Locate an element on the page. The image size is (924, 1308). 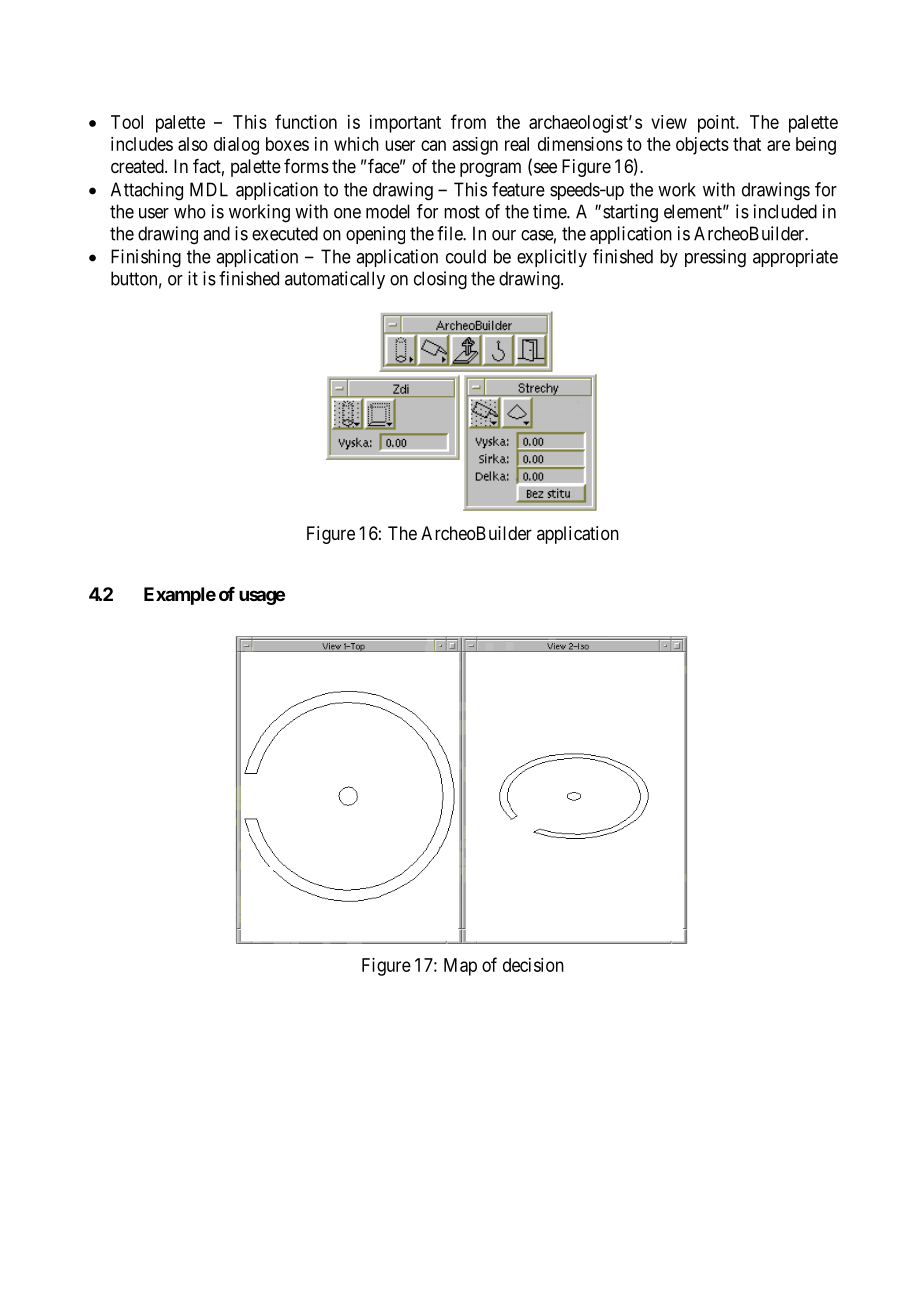
explicitly is located at coordinates (552, 258).
